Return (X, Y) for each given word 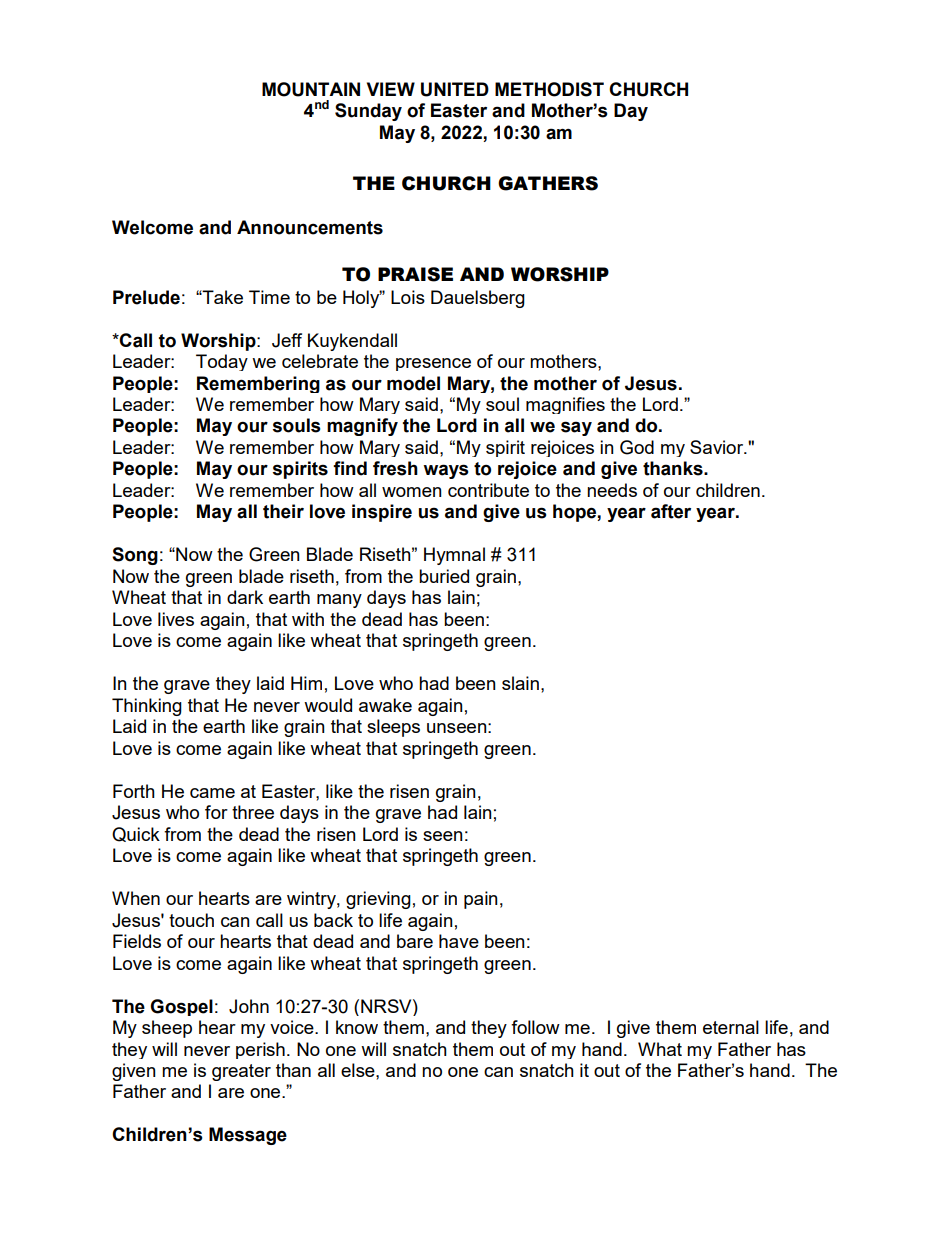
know (357, 1027)
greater (241, 1072)
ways (446, 471)
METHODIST (549, 89)
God (637, 447)
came (212, 793)
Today (222, 362)
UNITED (455, 89)
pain (481, 900)
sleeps (393, 728)
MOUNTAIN (311, 89)
